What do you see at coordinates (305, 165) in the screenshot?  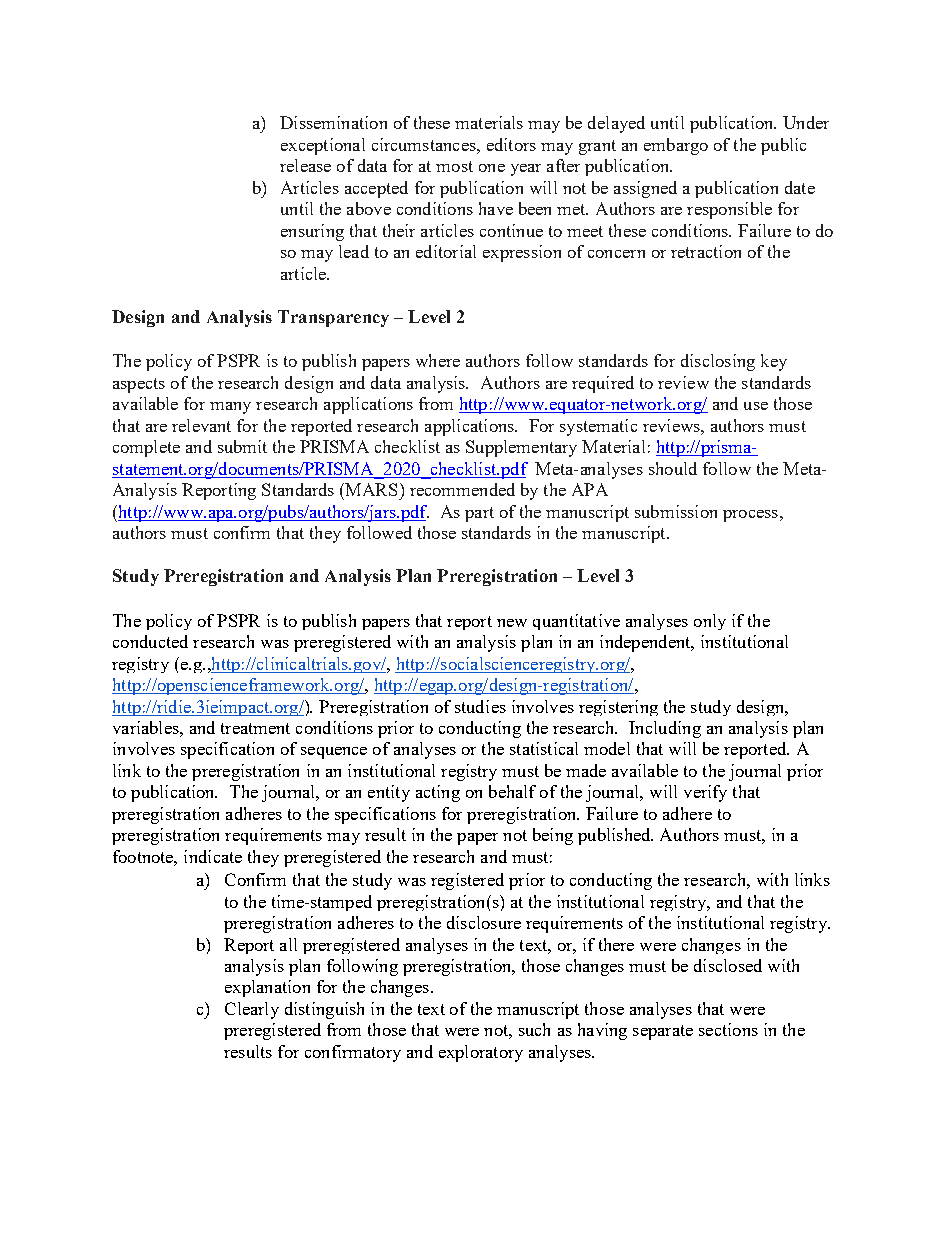 I see `release` at bounding box center [305, 165].
